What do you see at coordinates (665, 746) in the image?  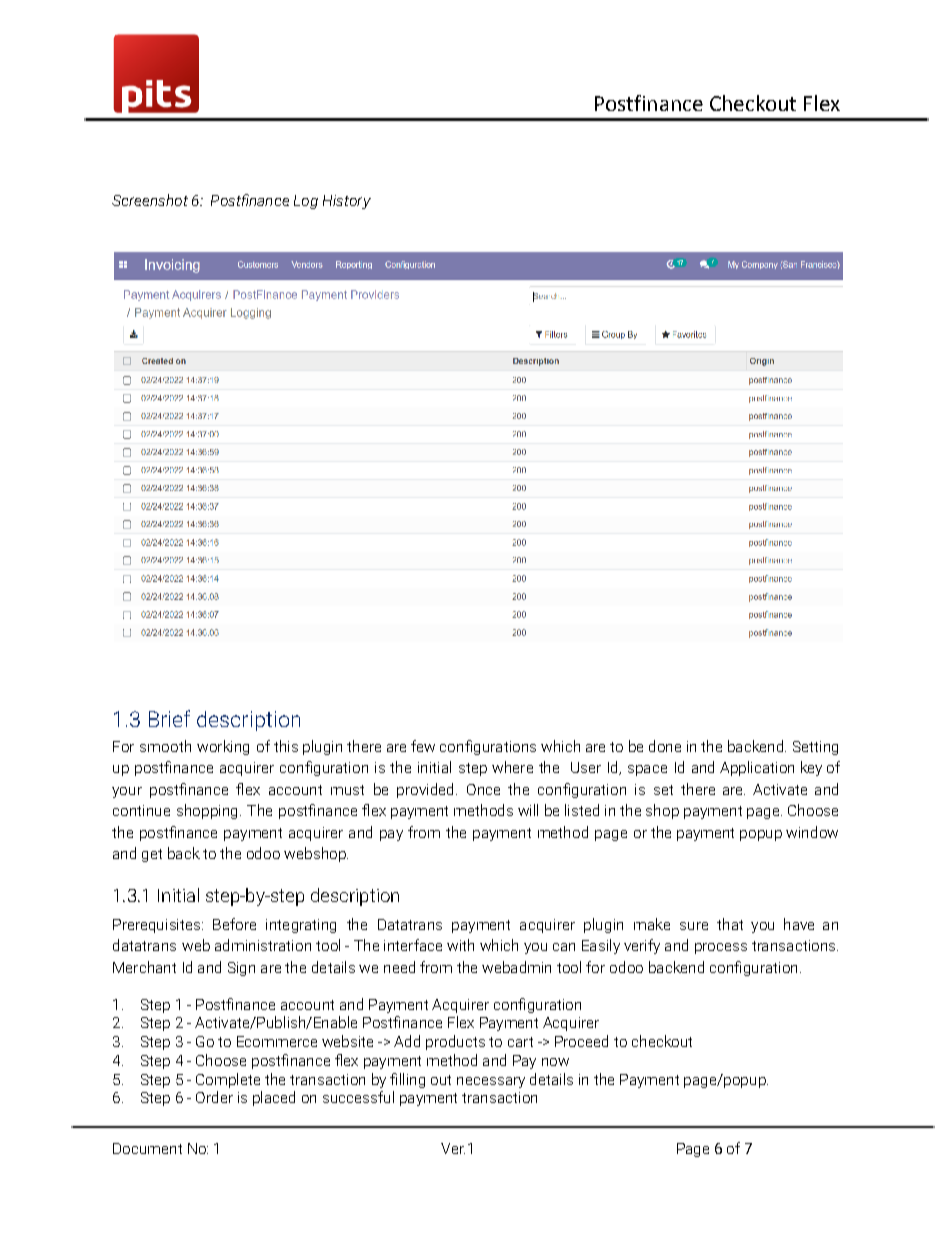 I see `done` at bounding box center [665, 746].
